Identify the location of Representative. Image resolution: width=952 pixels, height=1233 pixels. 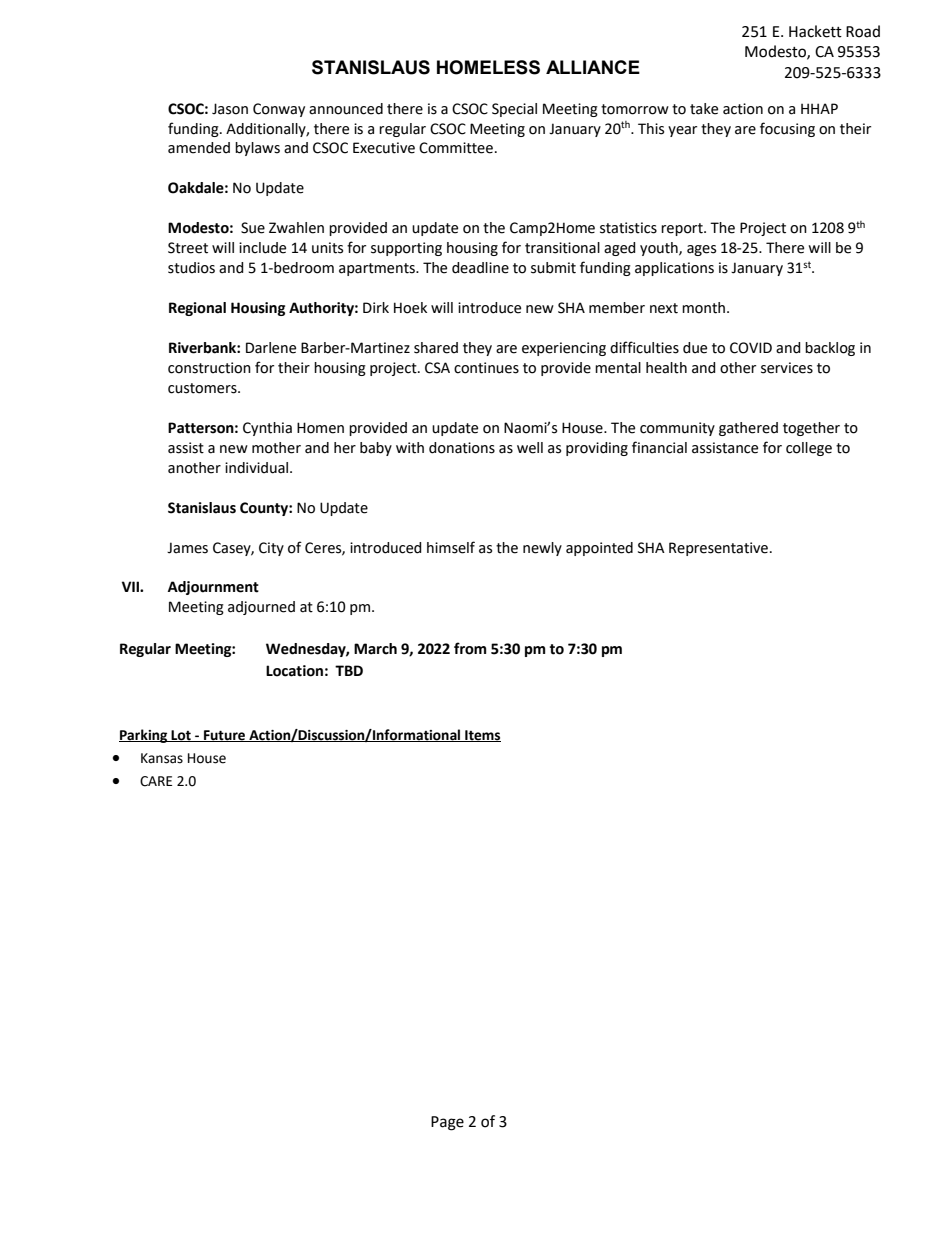
(718, 549).
